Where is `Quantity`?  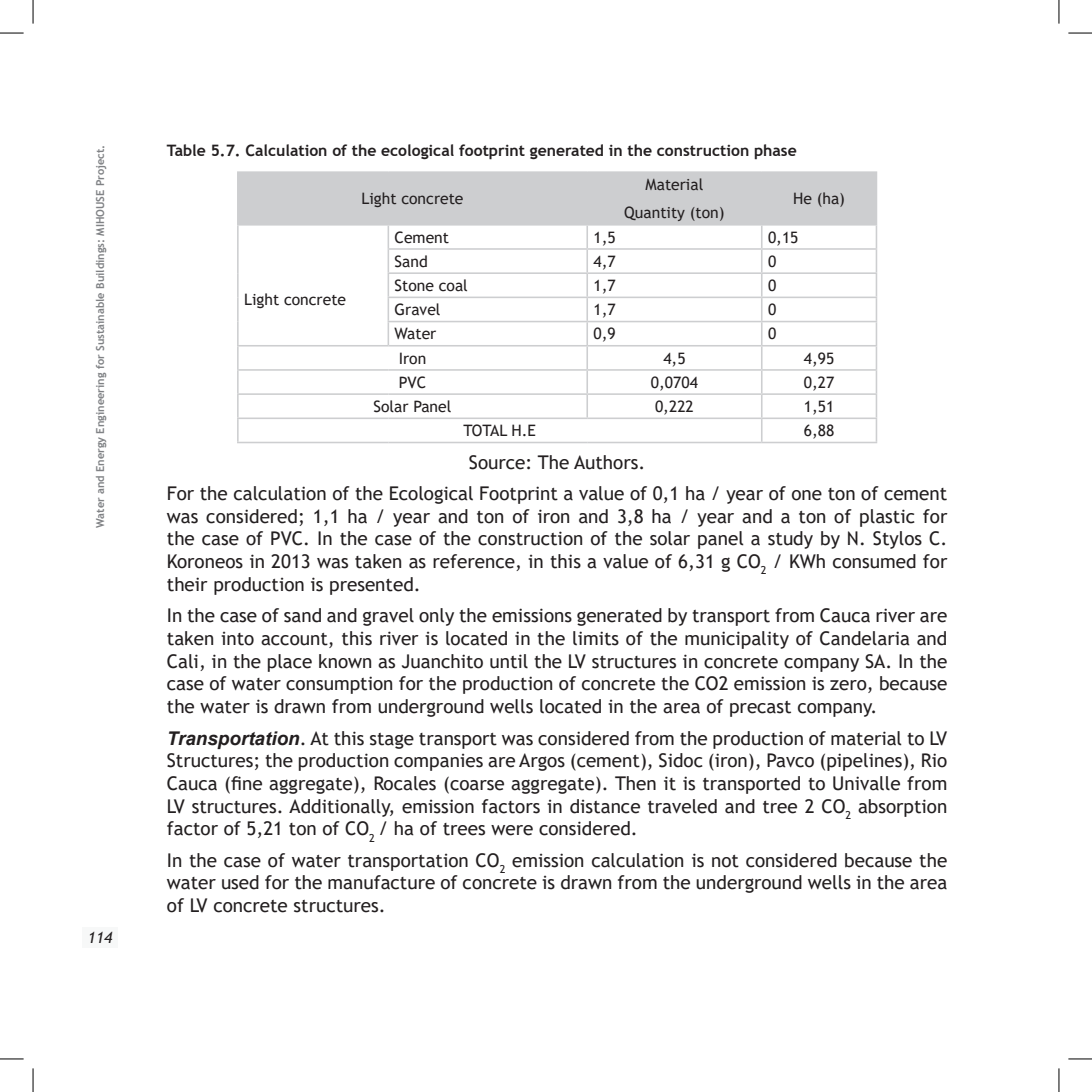
Quantity is located at coordinates (654, 213).
